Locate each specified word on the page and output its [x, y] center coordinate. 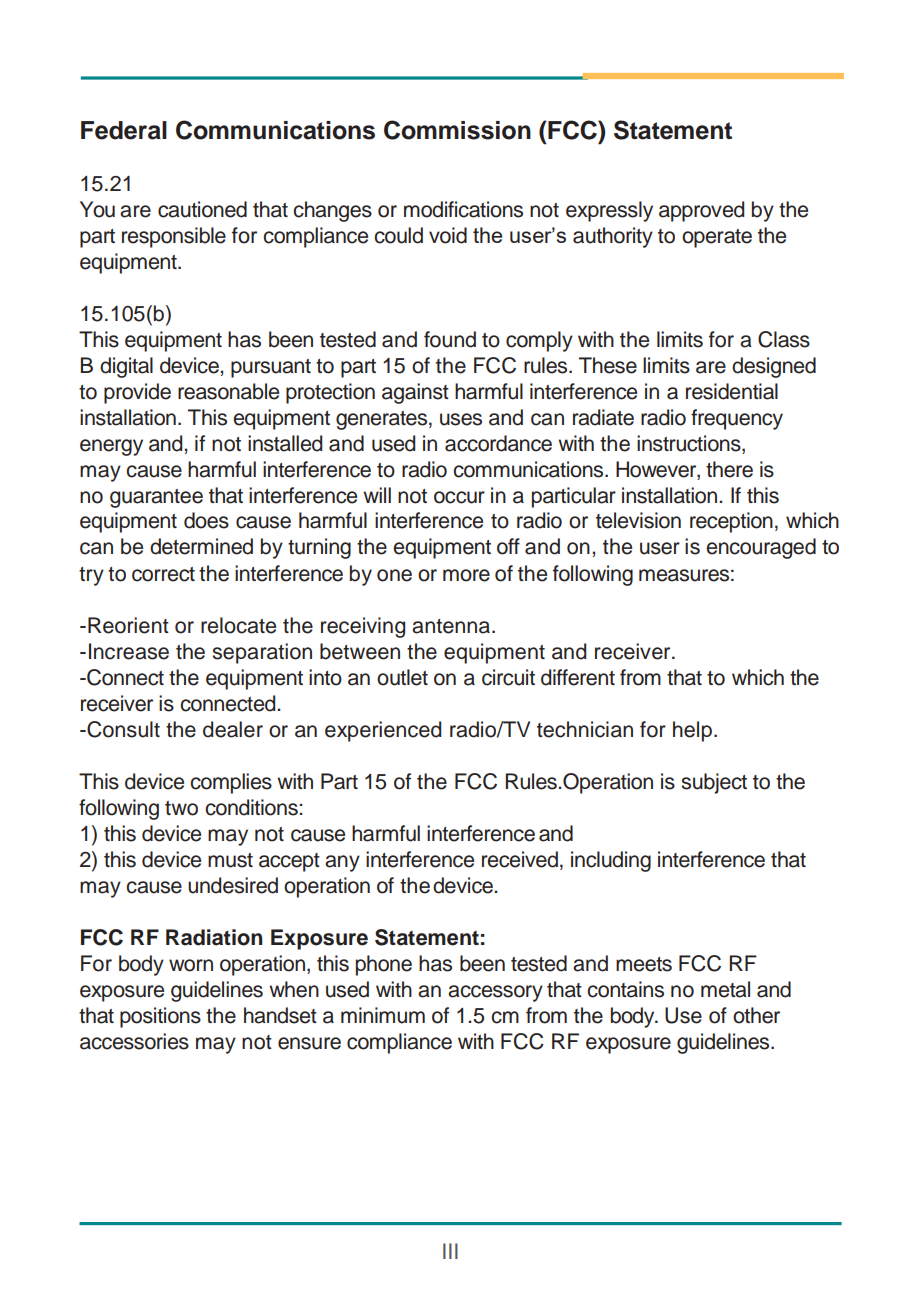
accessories [134, 1041]
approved [701, 211]
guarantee [156, 498]
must [230, 860]
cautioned [202, 209]
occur [459, 497]
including [611, 861]
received [520, 859]
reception [731, 522]
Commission [457, 130]
